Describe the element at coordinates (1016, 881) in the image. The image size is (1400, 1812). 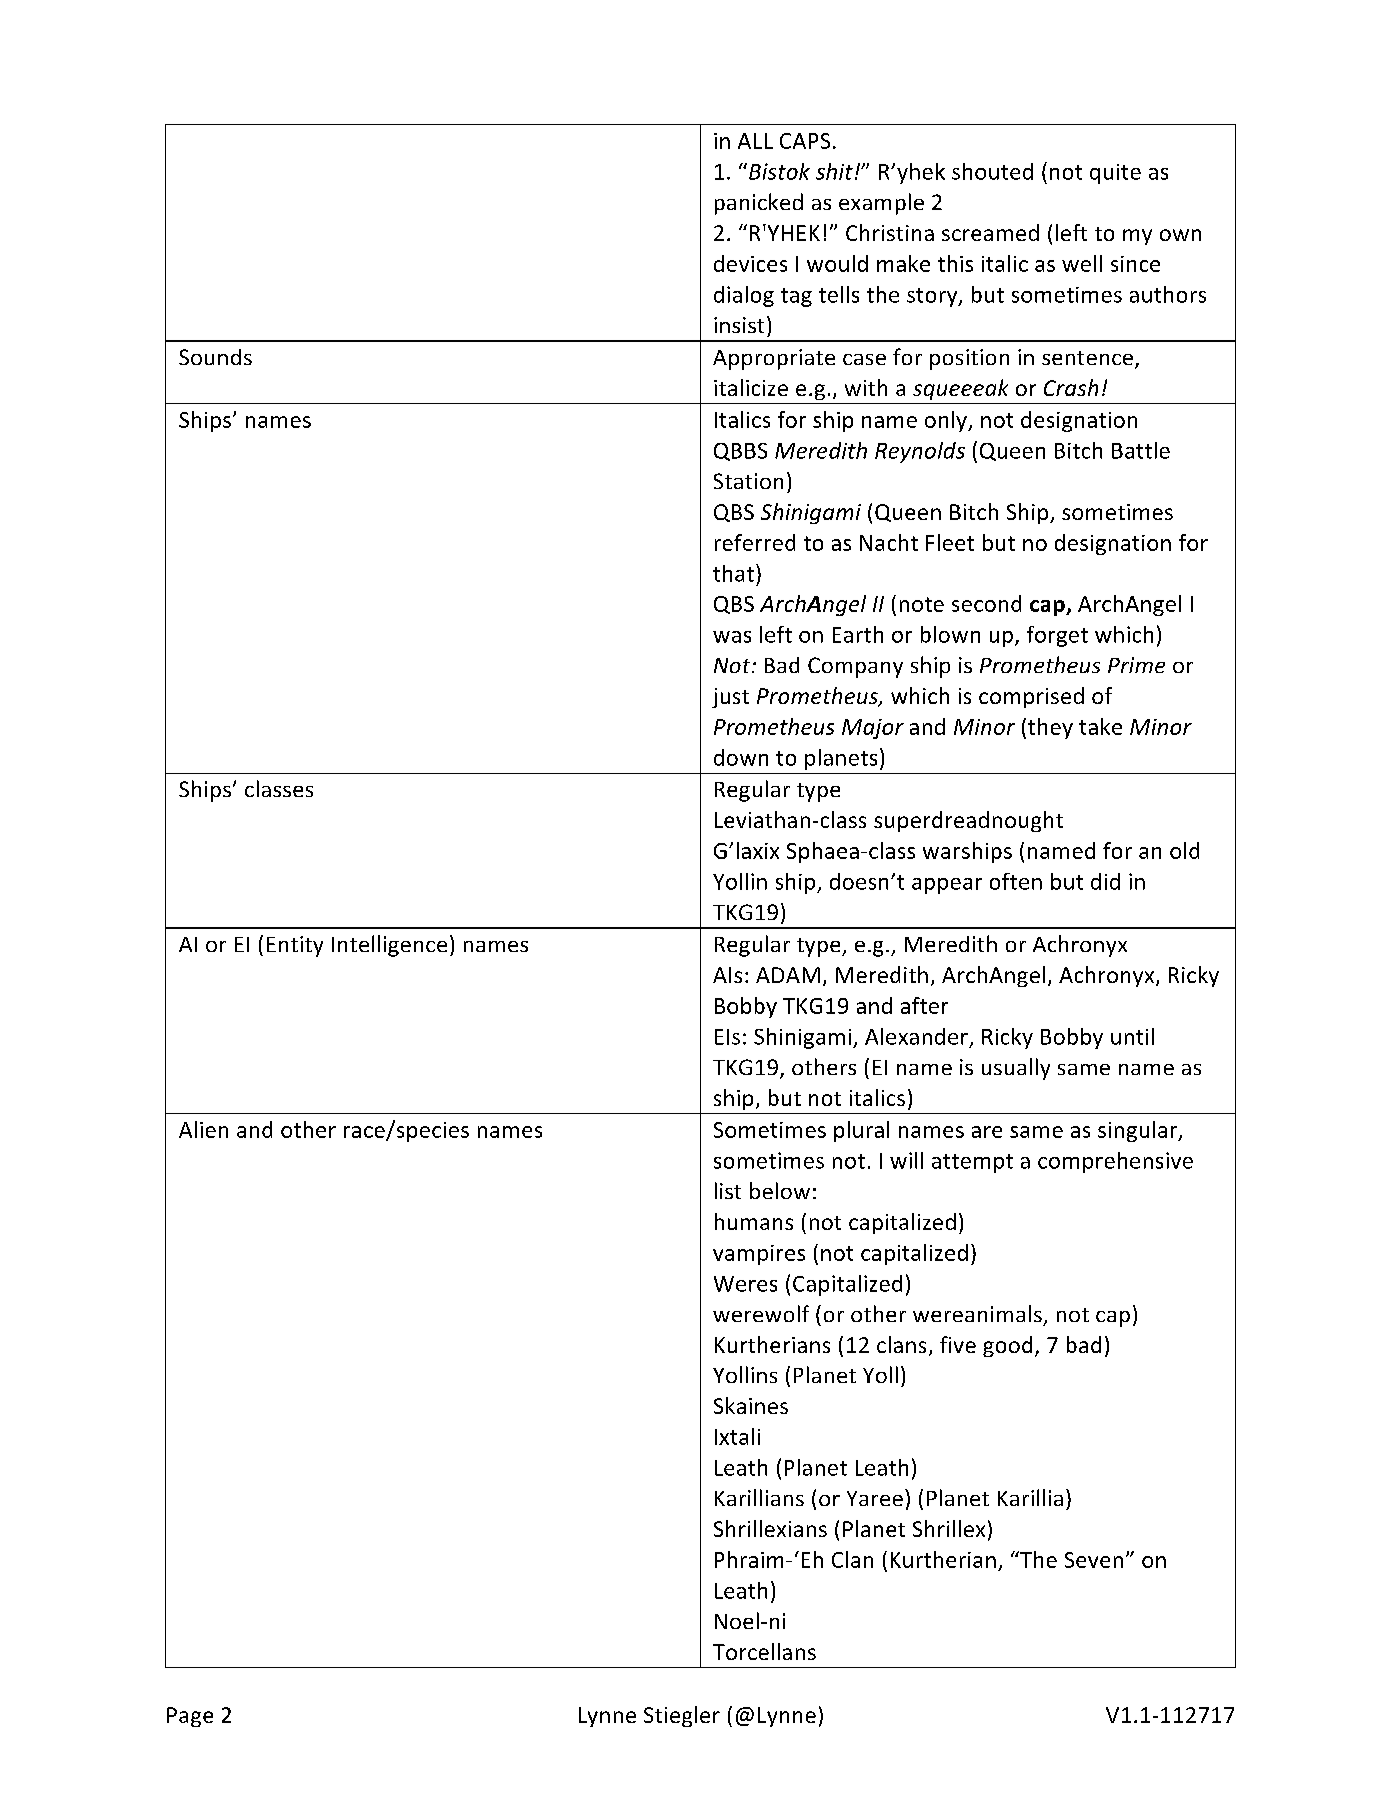
I see `often` at that location.
